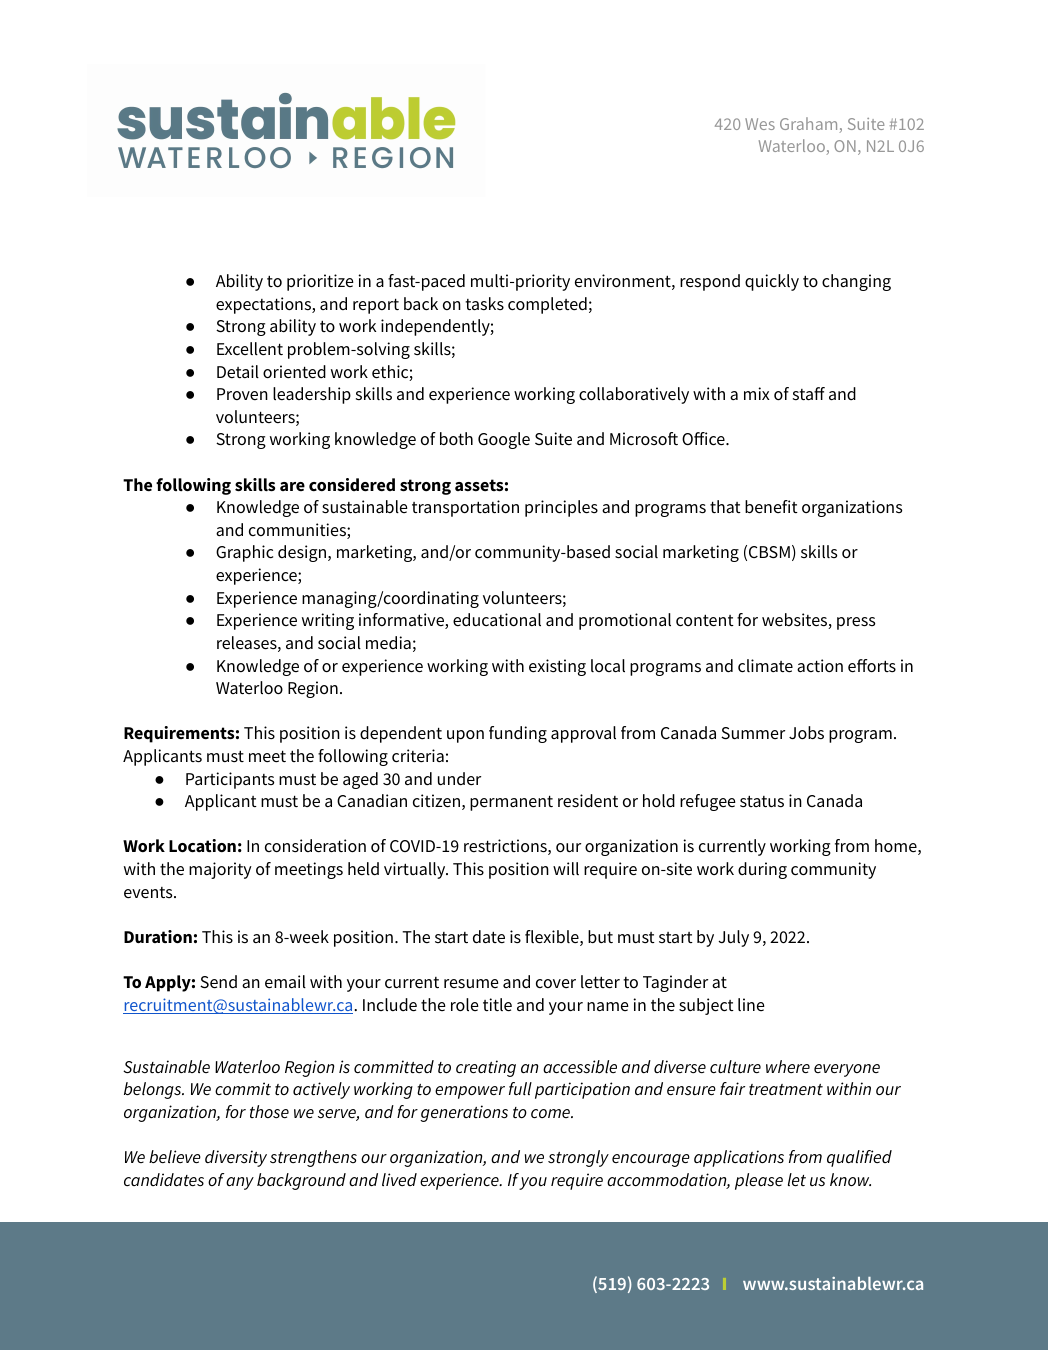 The image size is (1048, 1357). What do you see at coordinates (484, 303) in the page?
I see `tasks` at bounding box center [484, 303].
